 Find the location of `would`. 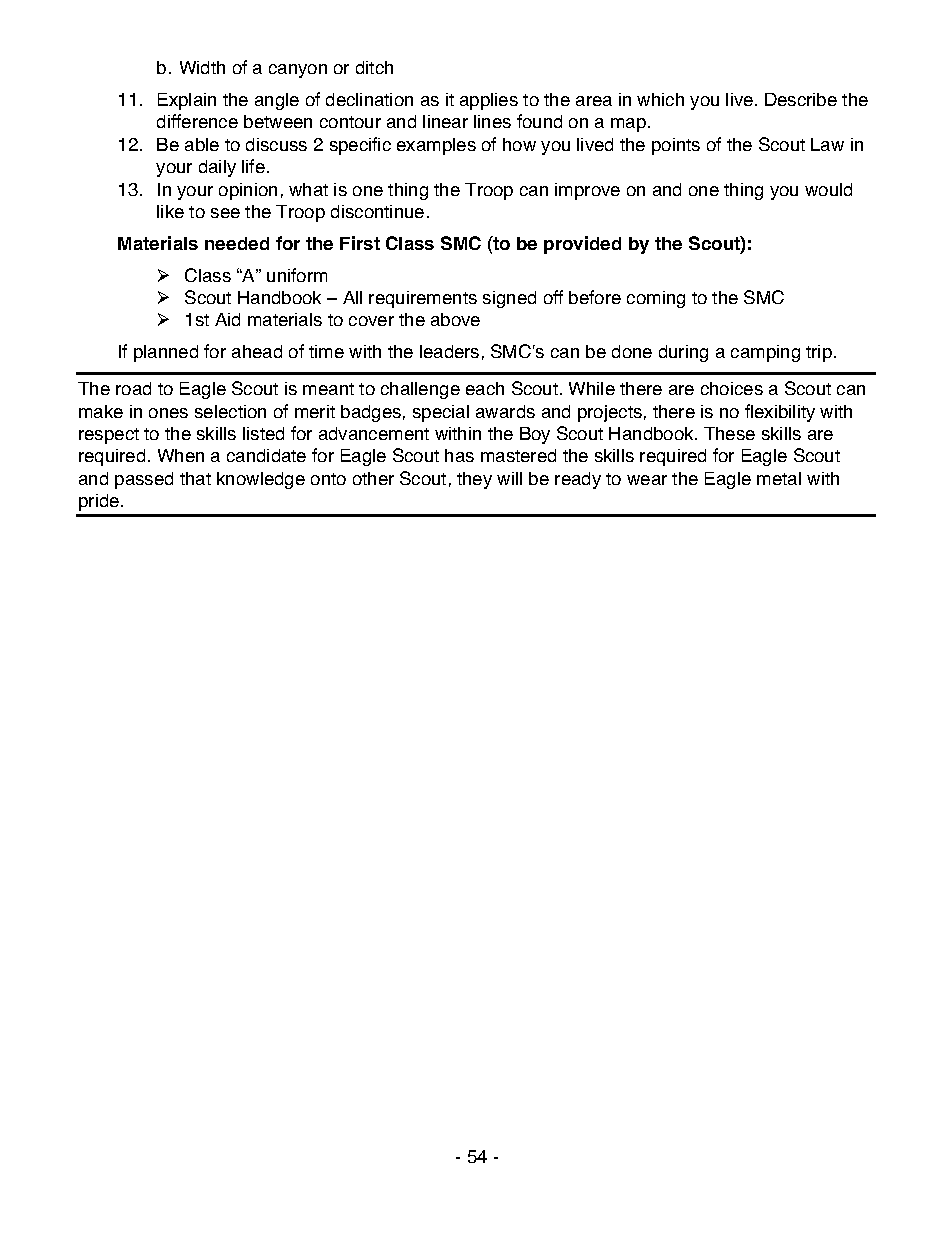

would is located at coordinates (828, 189).
